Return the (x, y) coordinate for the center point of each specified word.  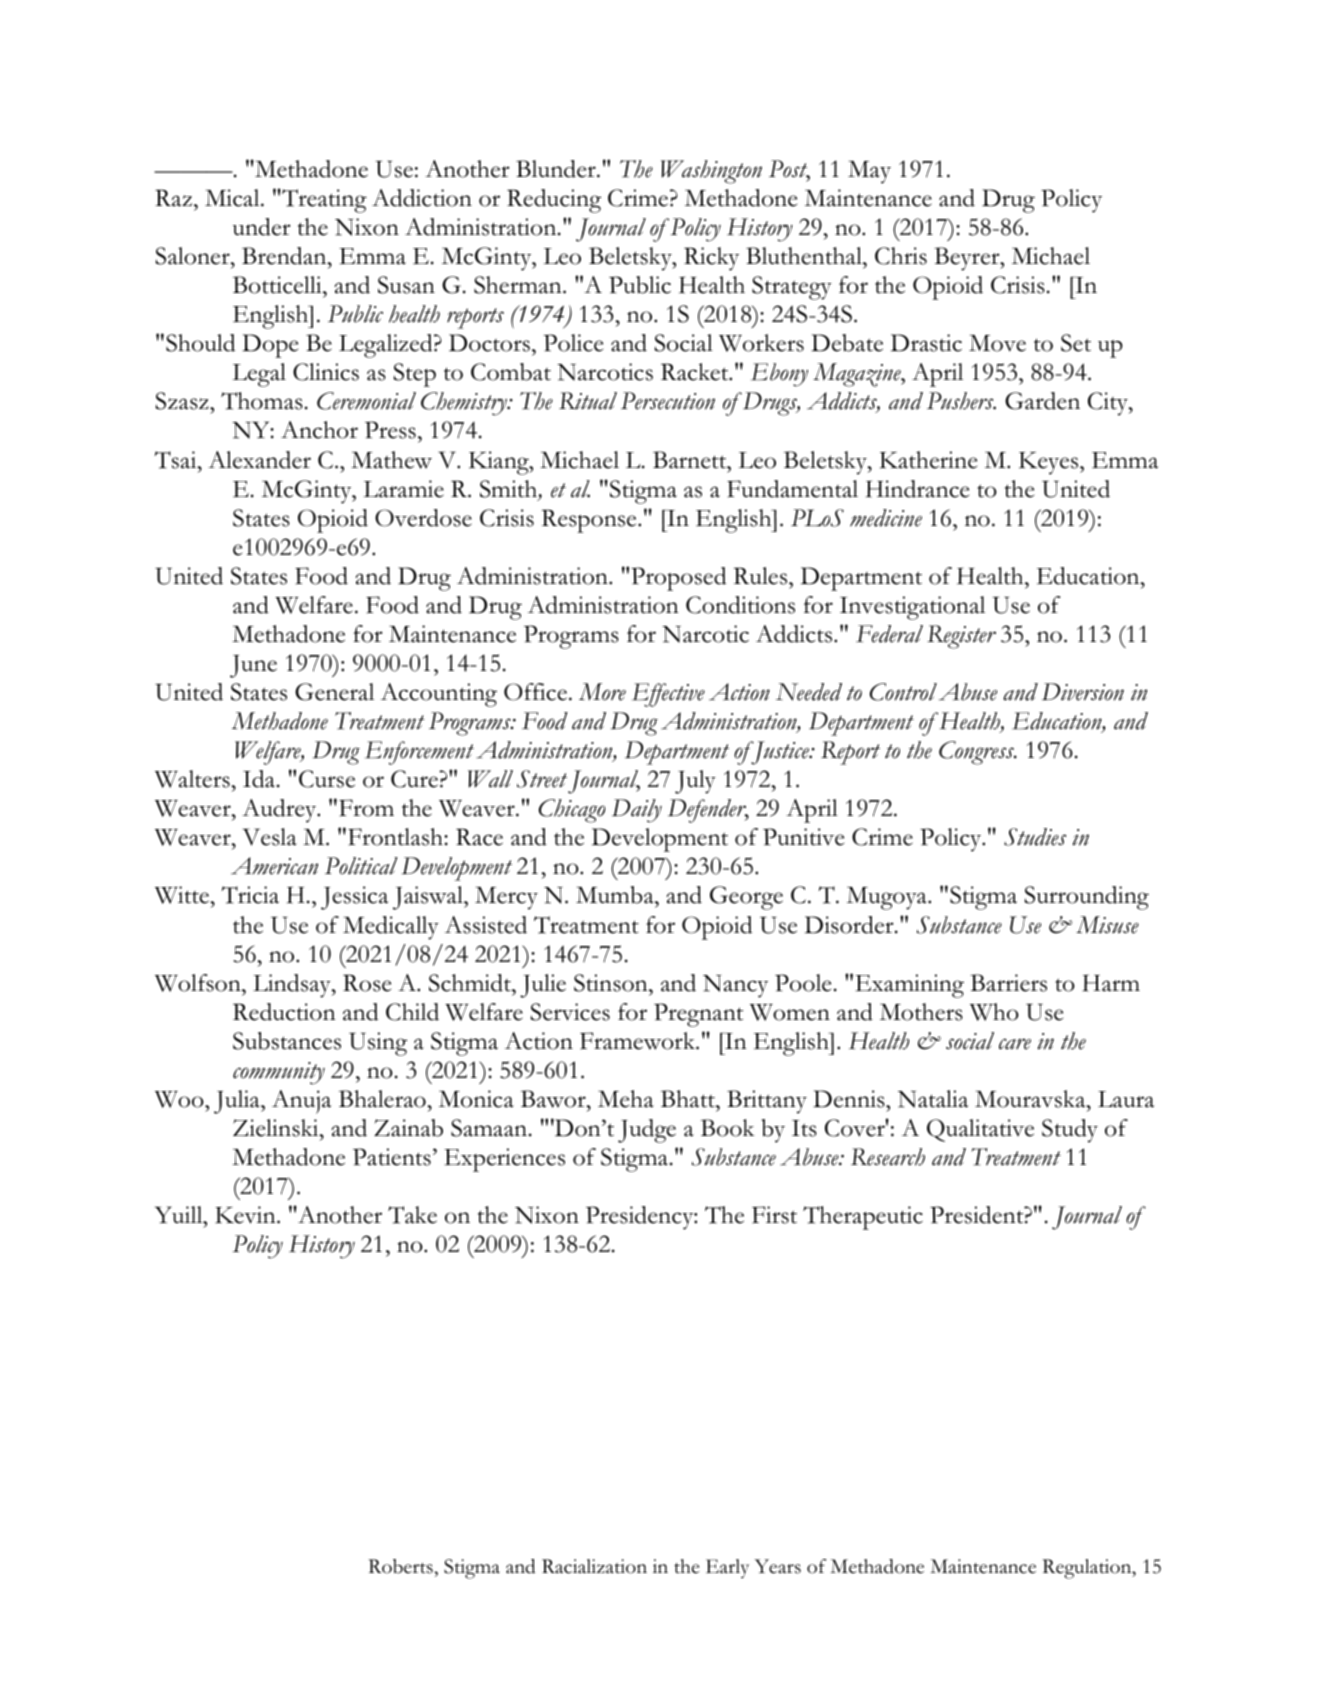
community (279, 1073)
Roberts (401, 1566)
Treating (323, 201)
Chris (901, 256)
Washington (711, 172)
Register (961, 637)
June (253, 666)
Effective (668, 695)
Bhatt (689, 1099)
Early (727, 1568)
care (1015, 1044)
